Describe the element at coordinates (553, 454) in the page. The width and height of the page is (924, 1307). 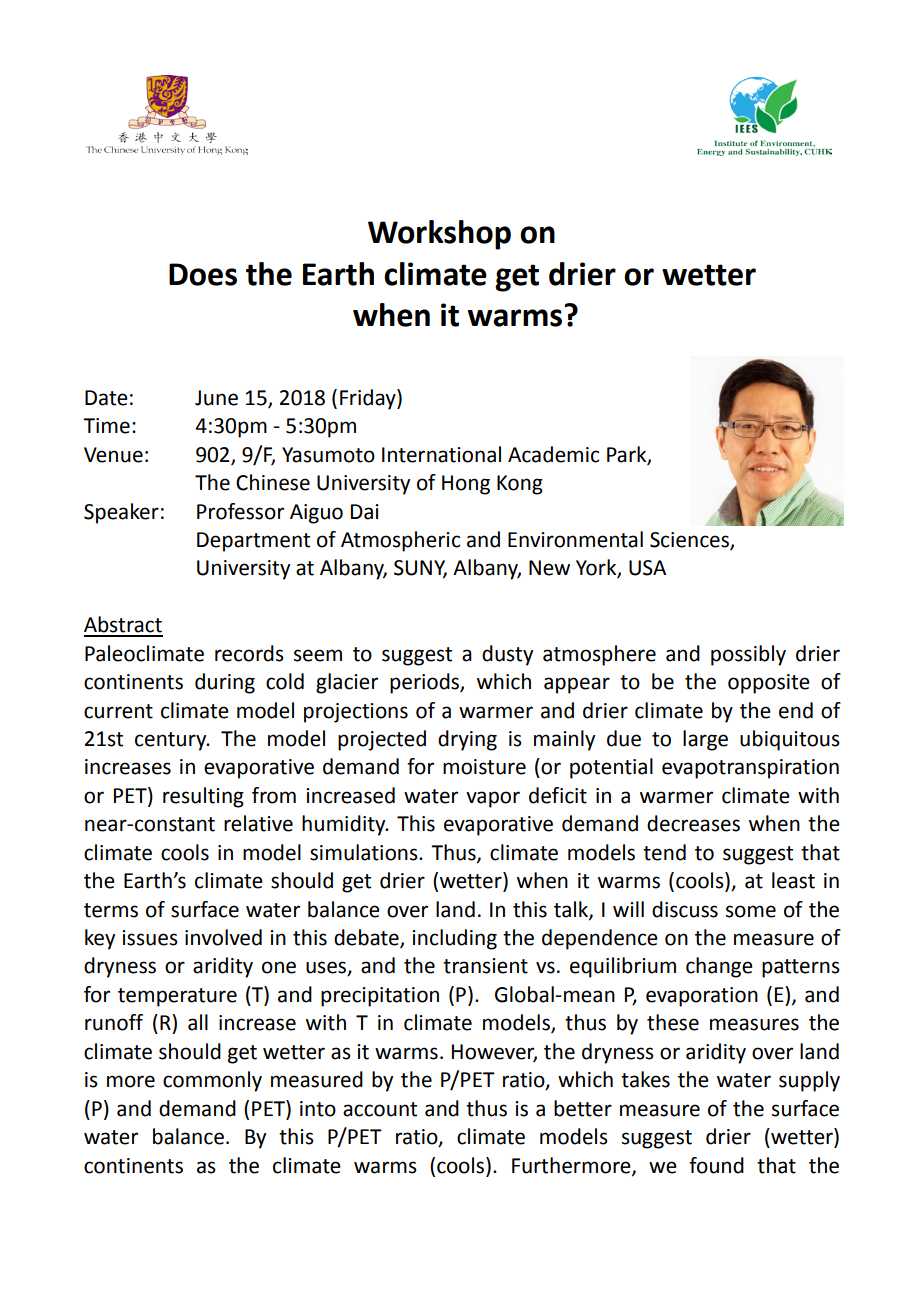
I see `Academic` at that location.
